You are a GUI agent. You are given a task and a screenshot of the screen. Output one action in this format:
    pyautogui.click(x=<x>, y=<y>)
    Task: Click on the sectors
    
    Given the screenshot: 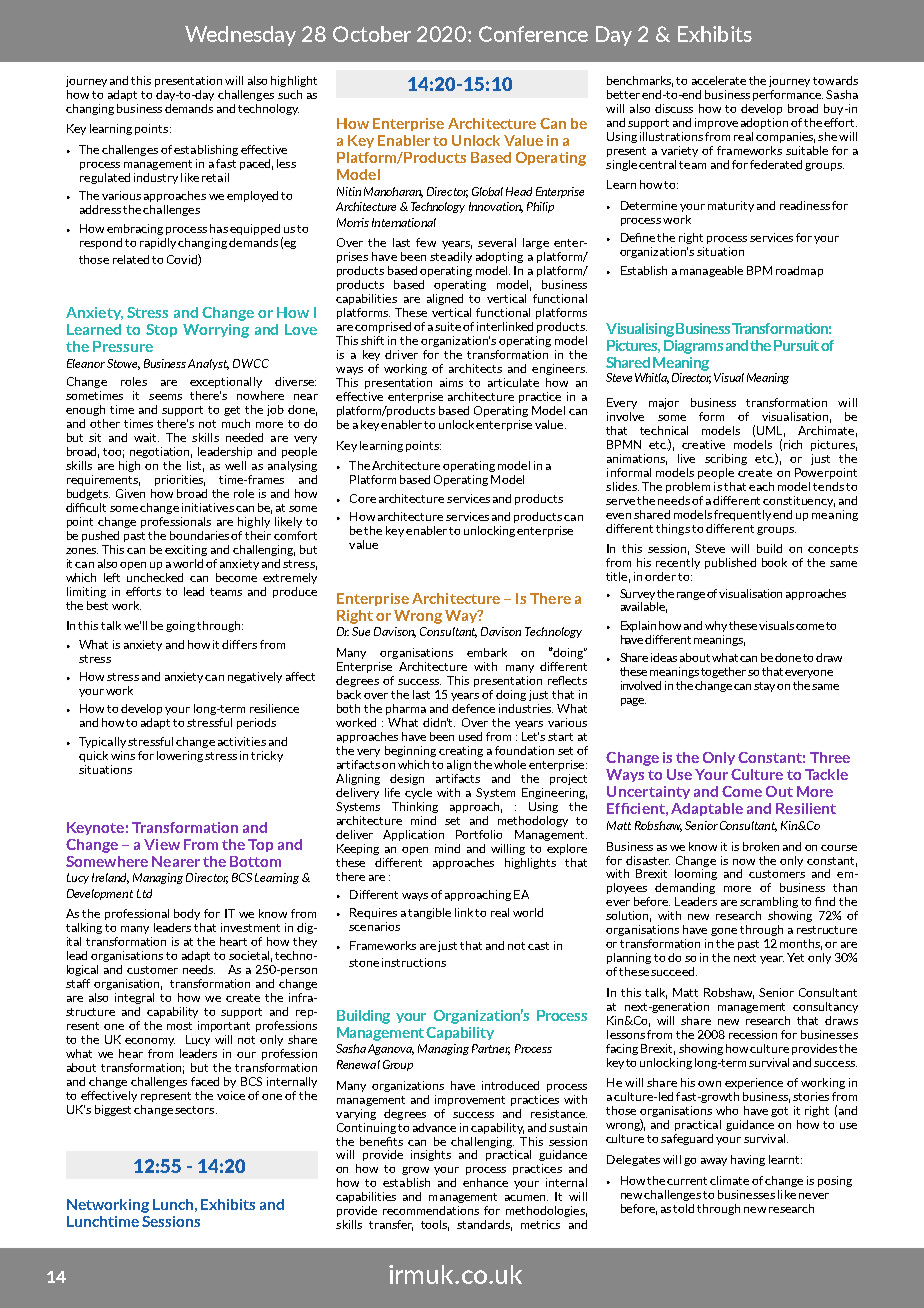 What is the action you would take?
    pyautogui.click(x=196, y=1110)
